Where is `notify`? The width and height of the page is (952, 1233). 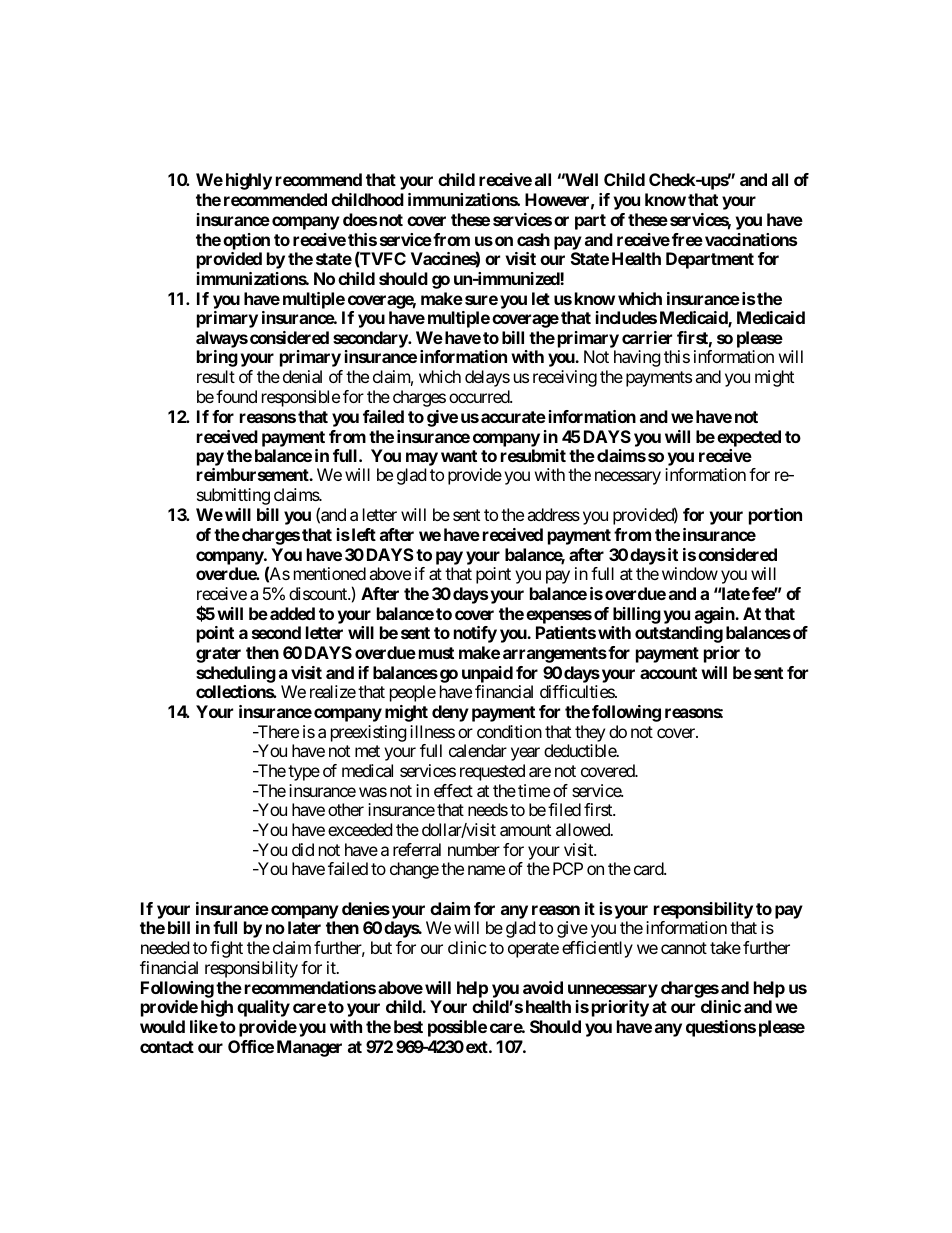 notify is located at coordinates (475, 634).
